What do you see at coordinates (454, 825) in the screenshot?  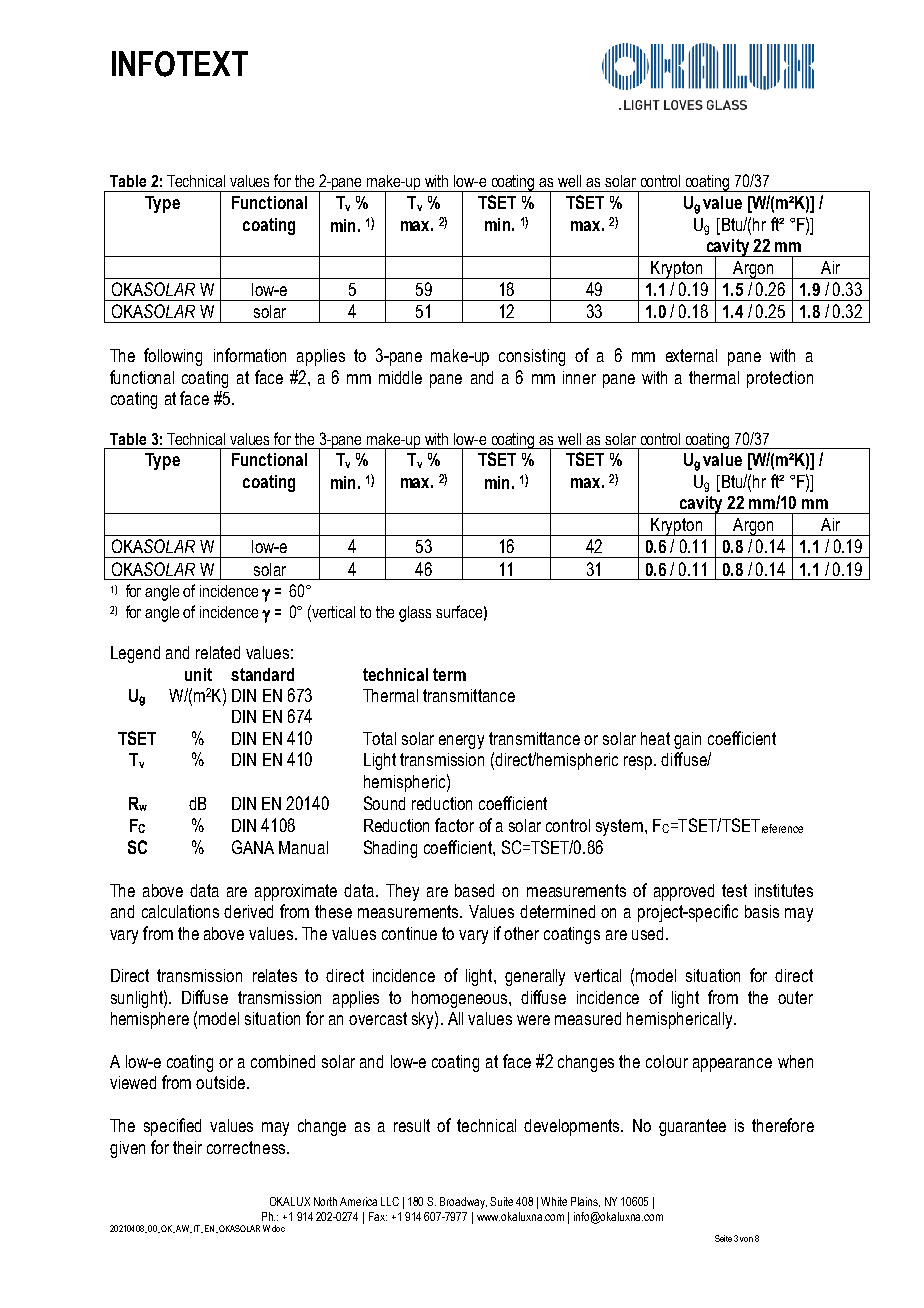 I see `factor` at bounding box center [454, 825].
